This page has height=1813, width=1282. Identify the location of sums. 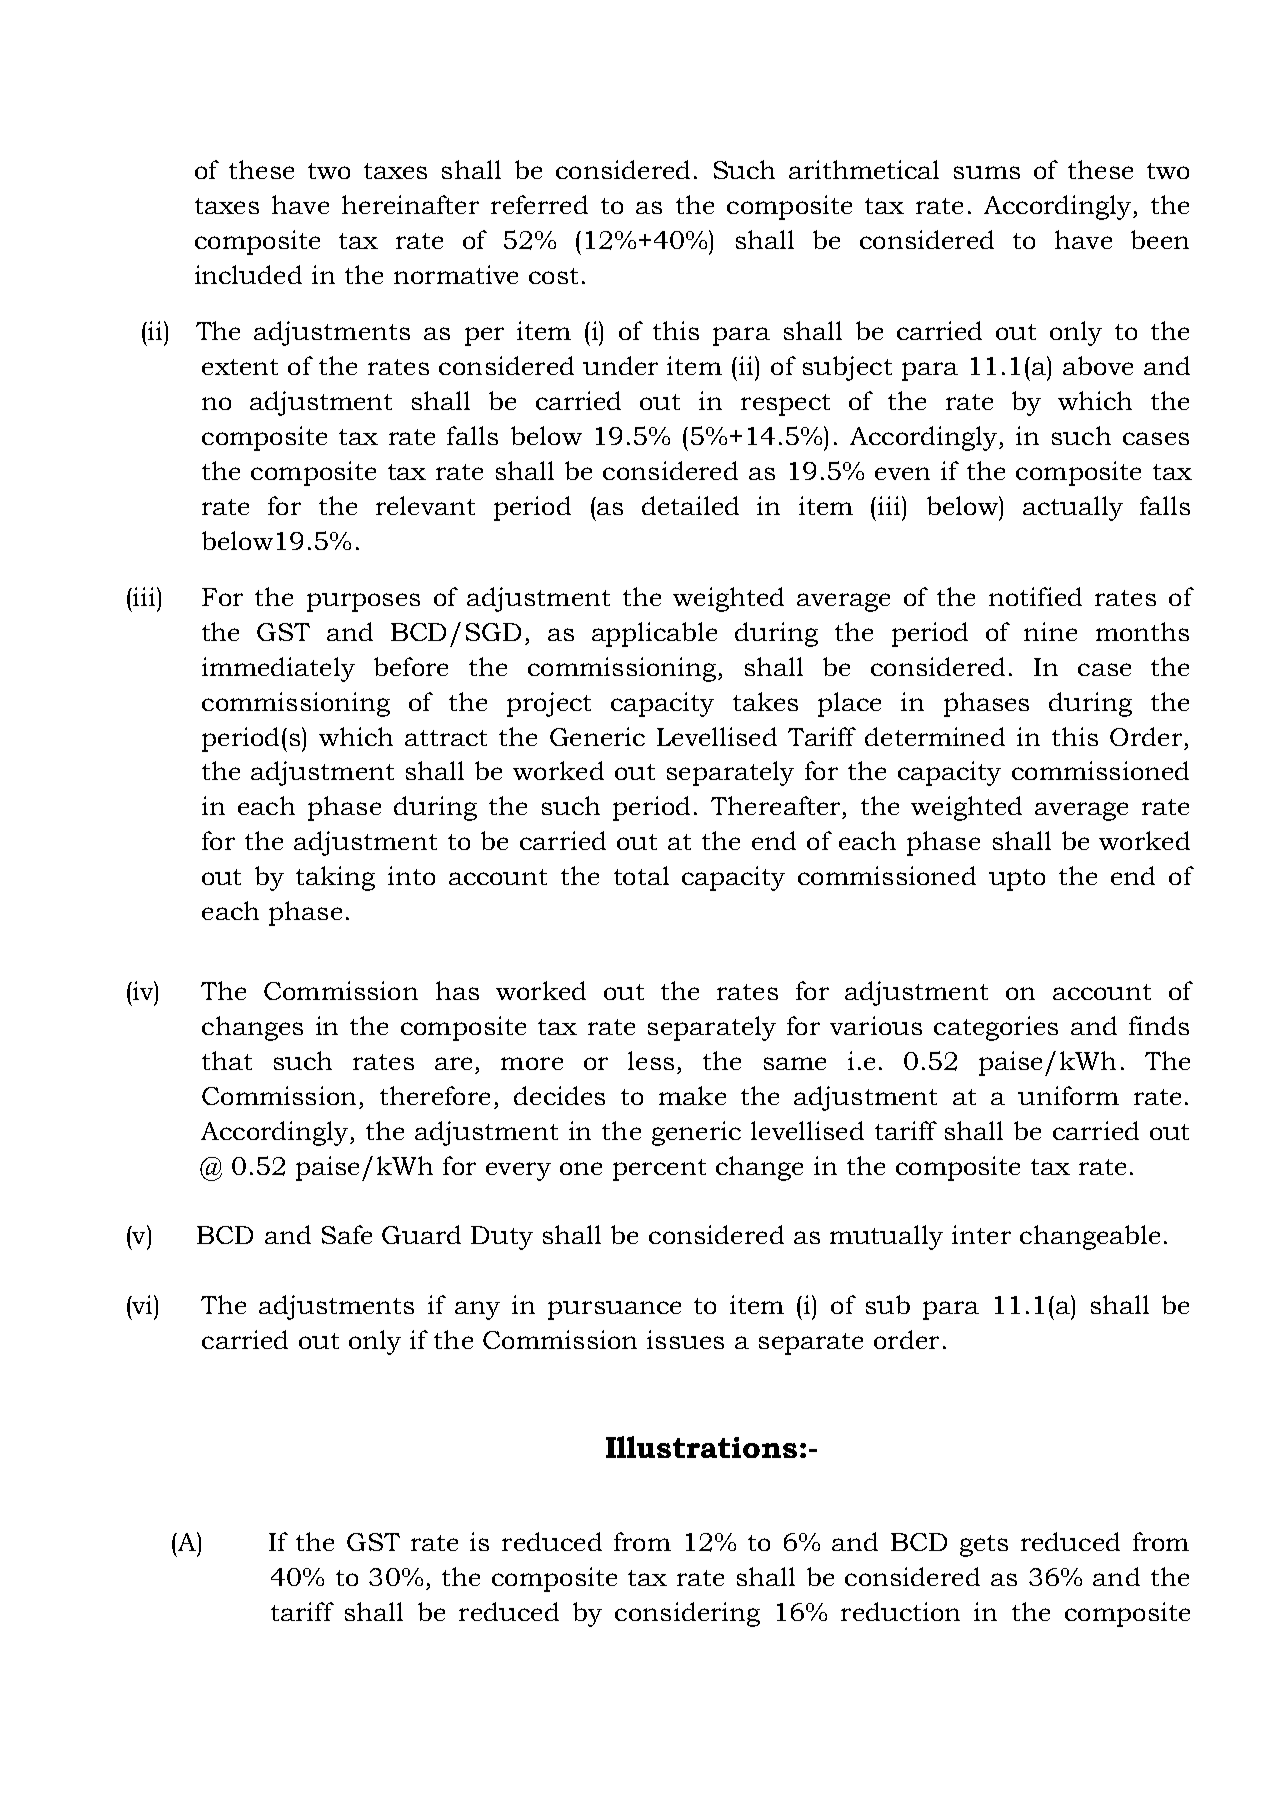
(987, 172).
